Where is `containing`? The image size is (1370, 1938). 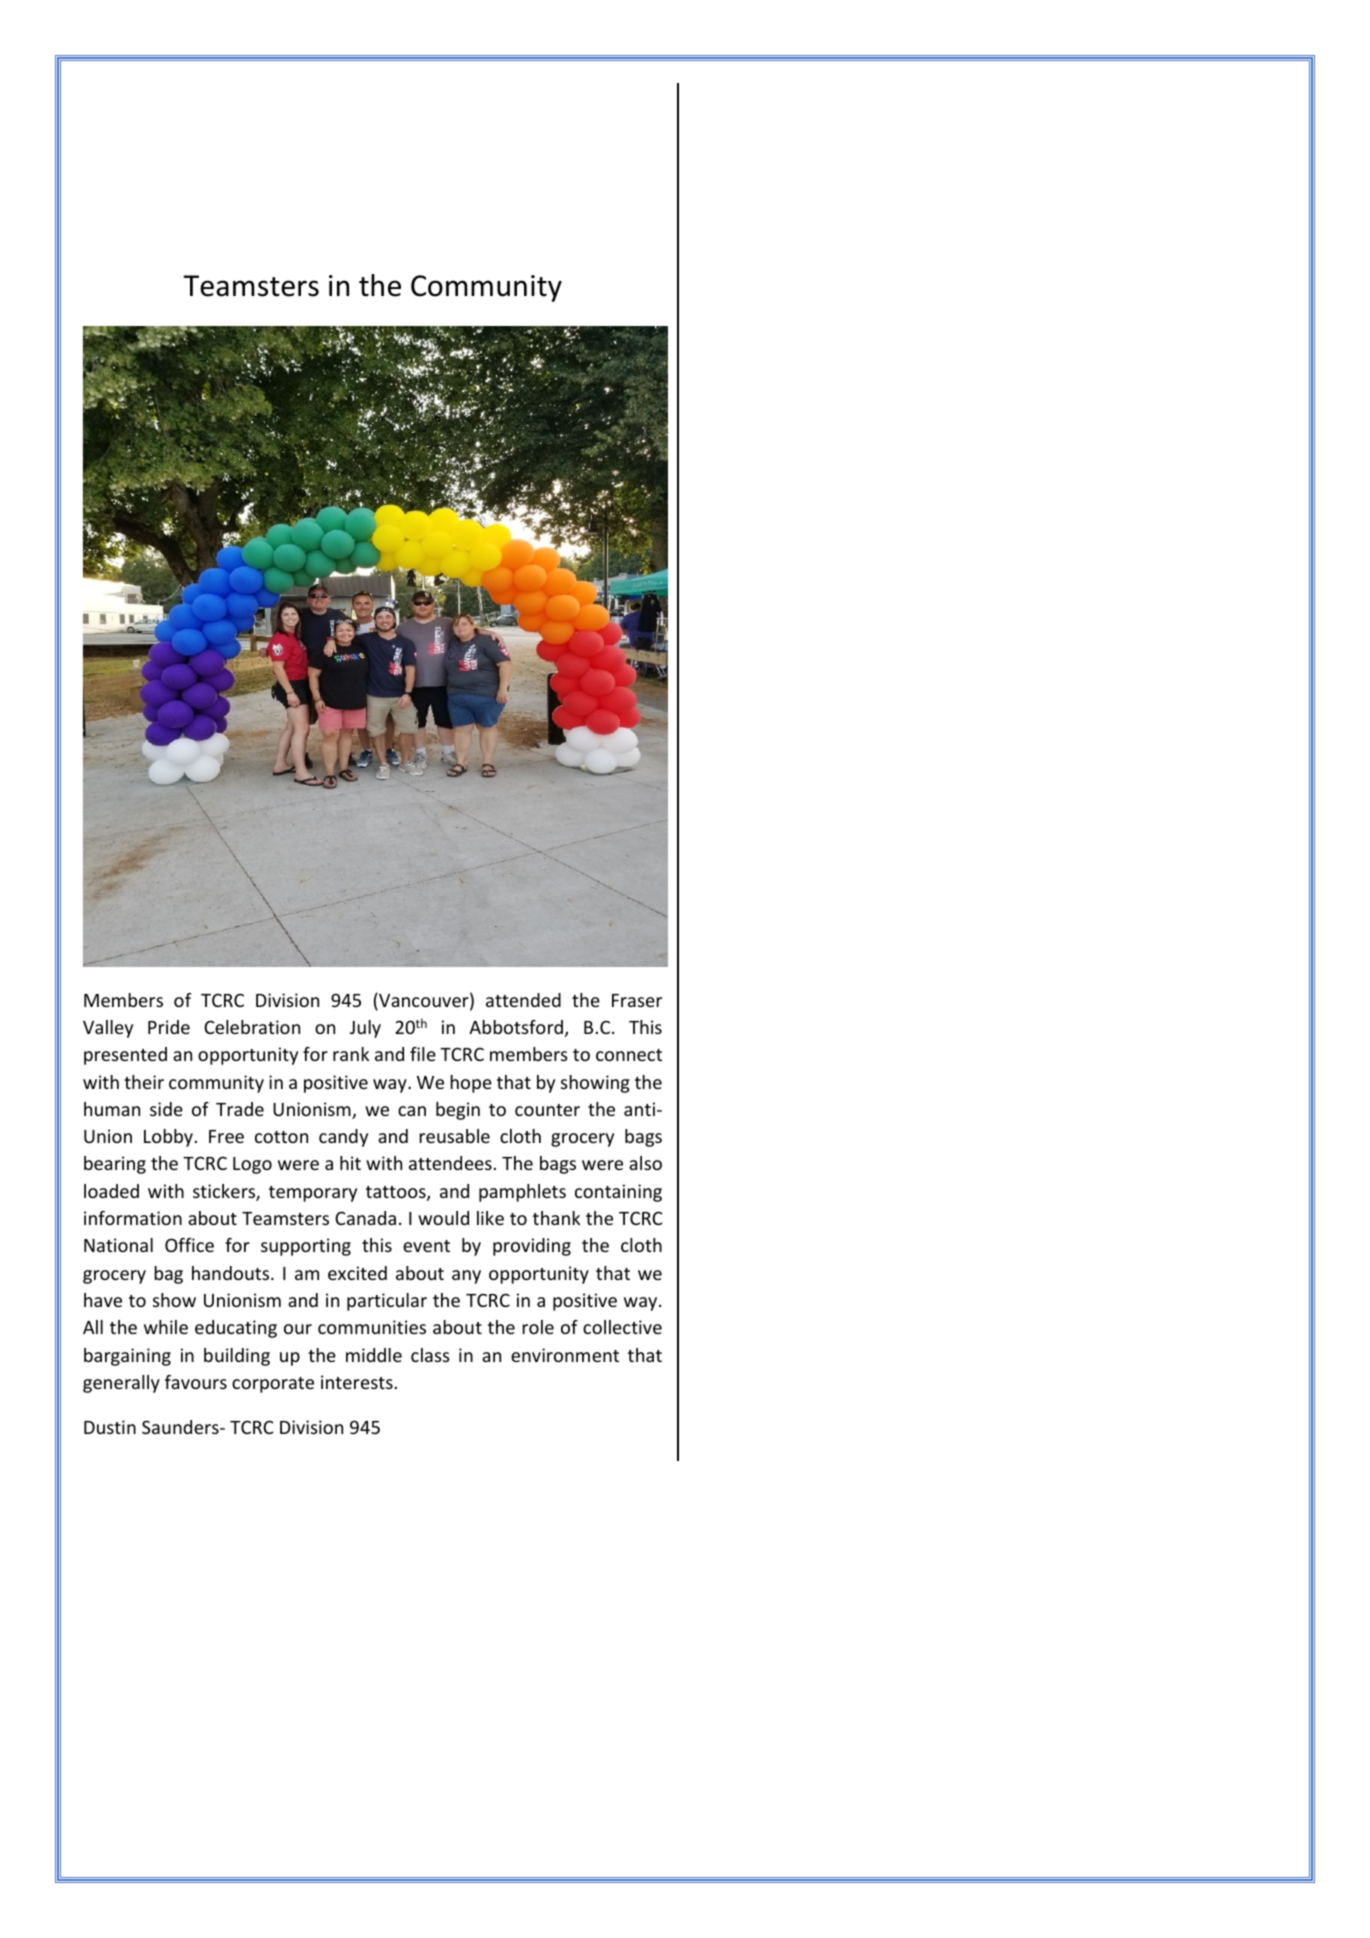
containing is located at coordinates (618, 1193).
